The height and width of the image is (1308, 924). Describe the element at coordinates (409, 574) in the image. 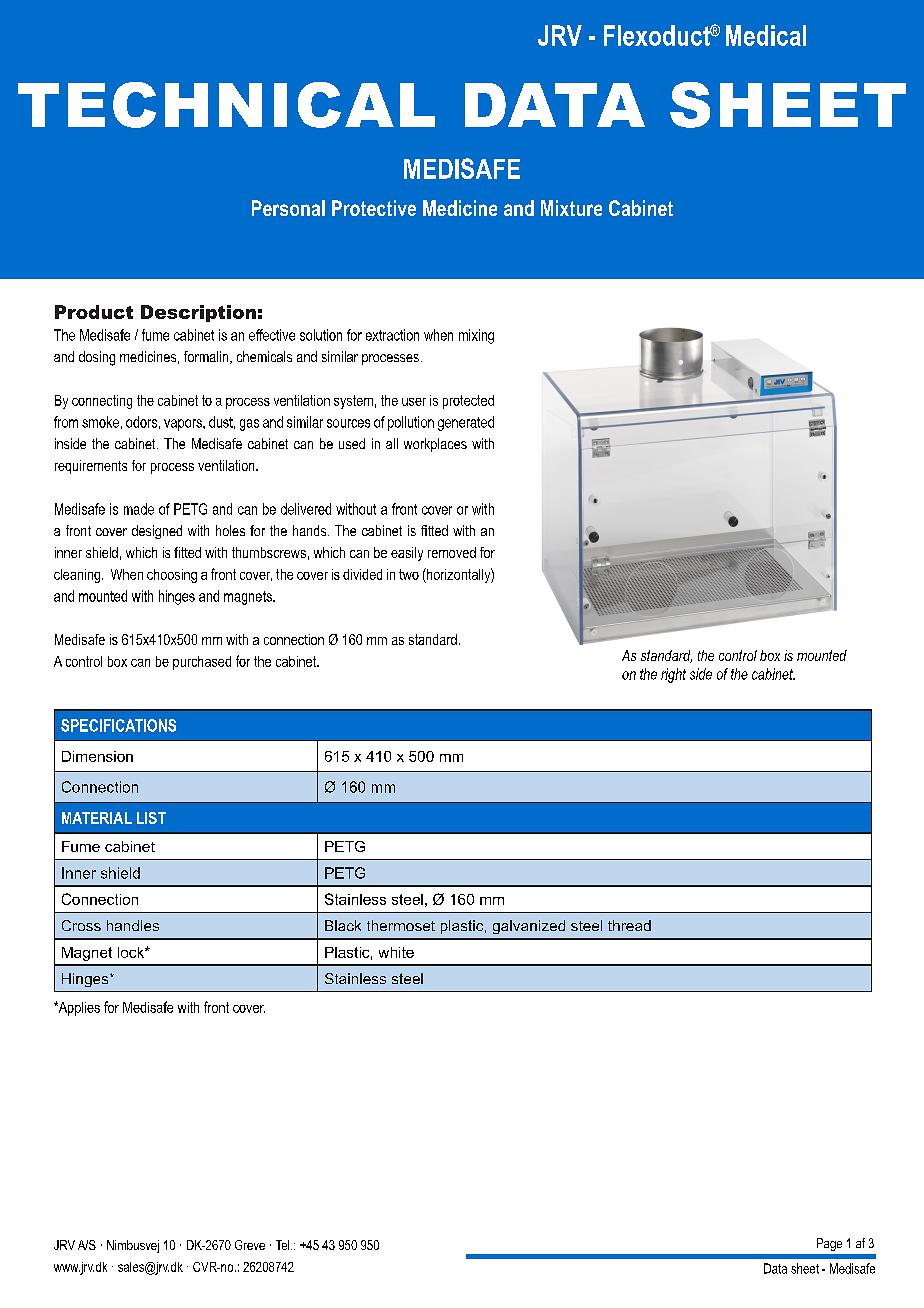

I see `two` at that location.
